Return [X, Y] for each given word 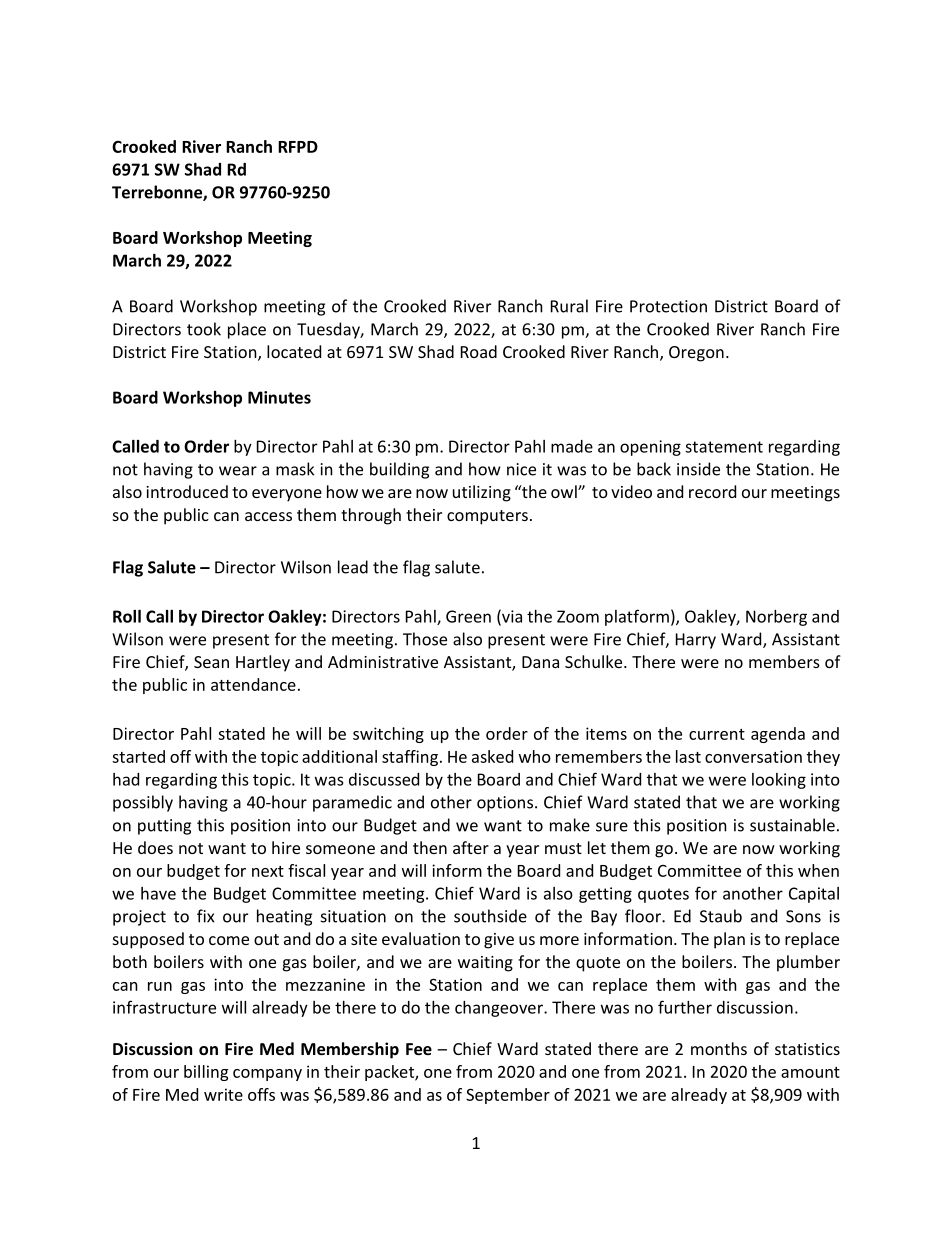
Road [479, 351]
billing [206, 1073]
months [719, 1048]
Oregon [696, 354]
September [508, 1096]
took [204, 329]
